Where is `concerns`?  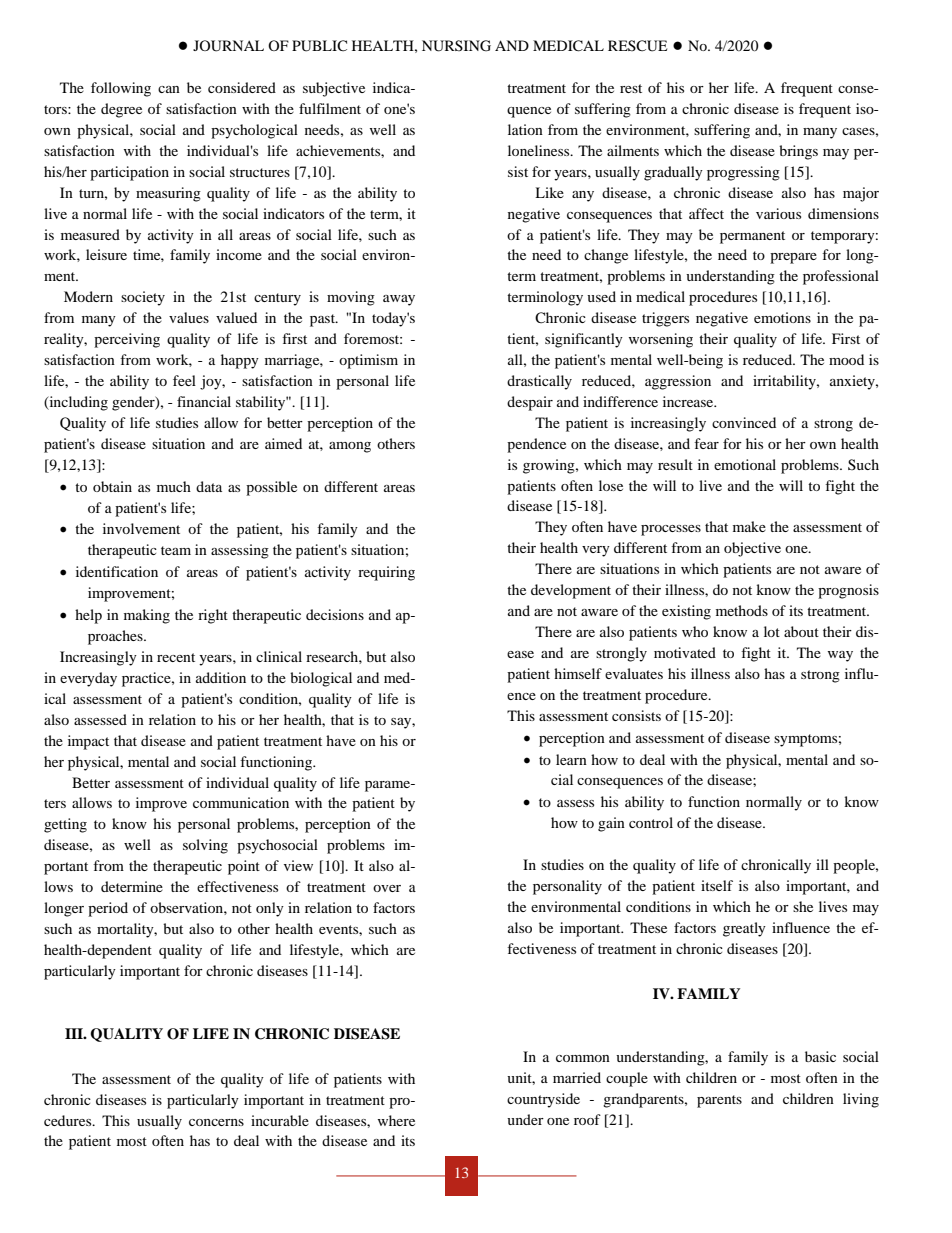
concerns is located at coordinates (216, 1122).
